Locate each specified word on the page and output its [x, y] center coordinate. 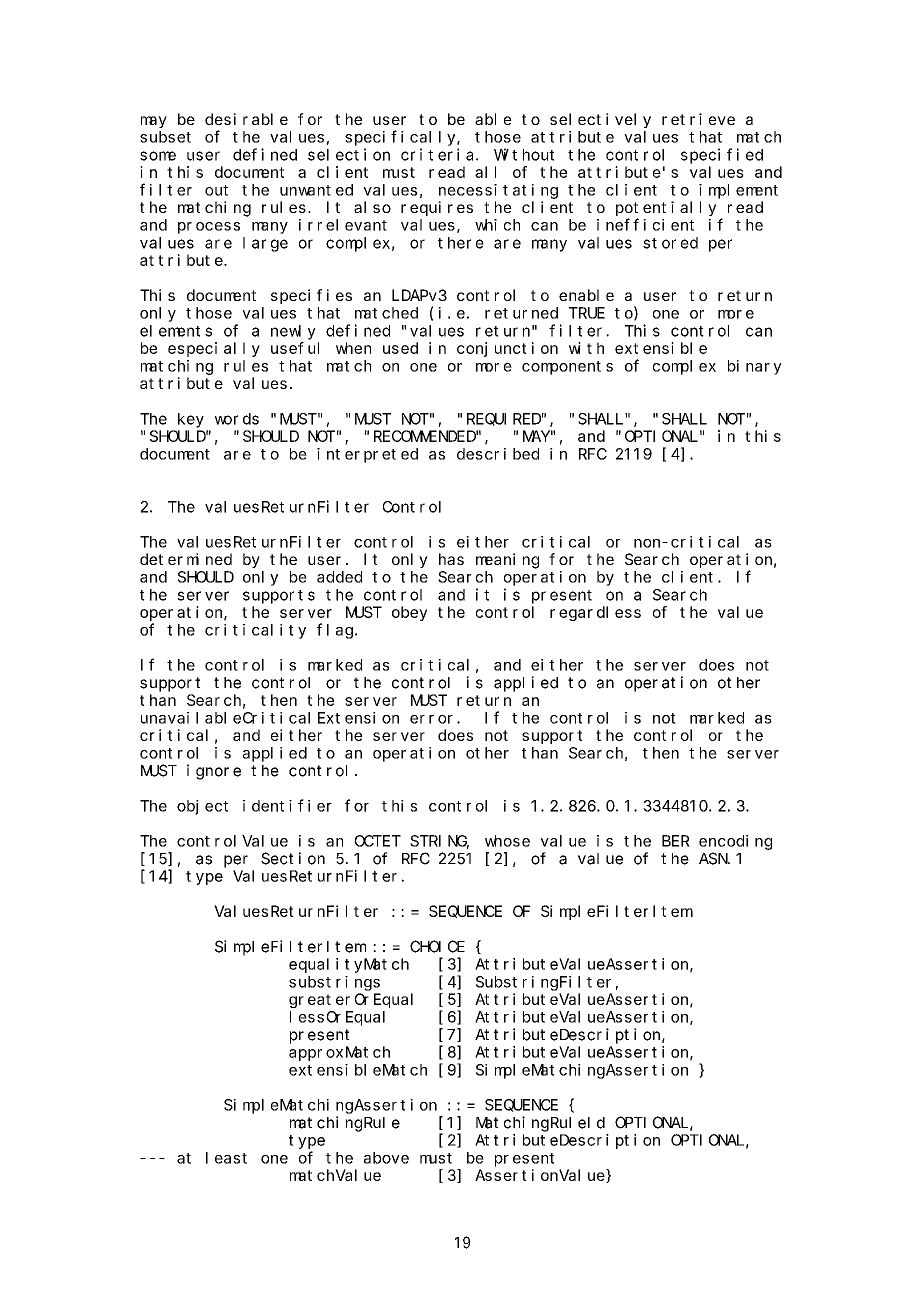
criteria [439, 154]
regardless [595, 613]
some [158, 156]
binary [755, 367]
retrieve [698, 119]
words [237, 419]
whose [507, 841]
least [226, 1158]
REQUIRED [504, 419]
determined [186, 559]
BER [676, 841]
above [386, 1158]
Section [293, 858]
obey [409, 613]
